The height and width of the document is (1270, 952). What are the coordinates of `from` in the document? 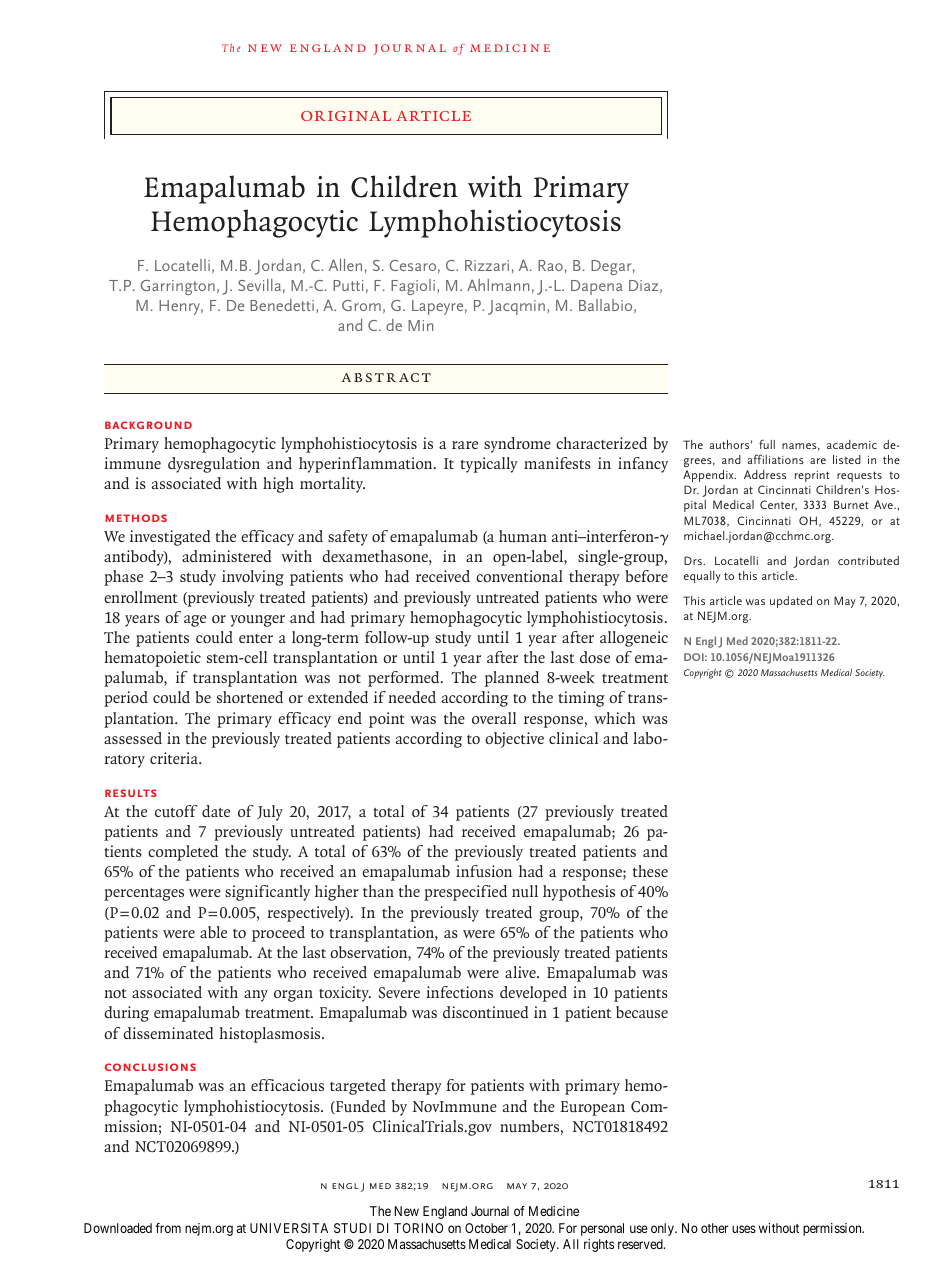 It's located at (168, 1228).
